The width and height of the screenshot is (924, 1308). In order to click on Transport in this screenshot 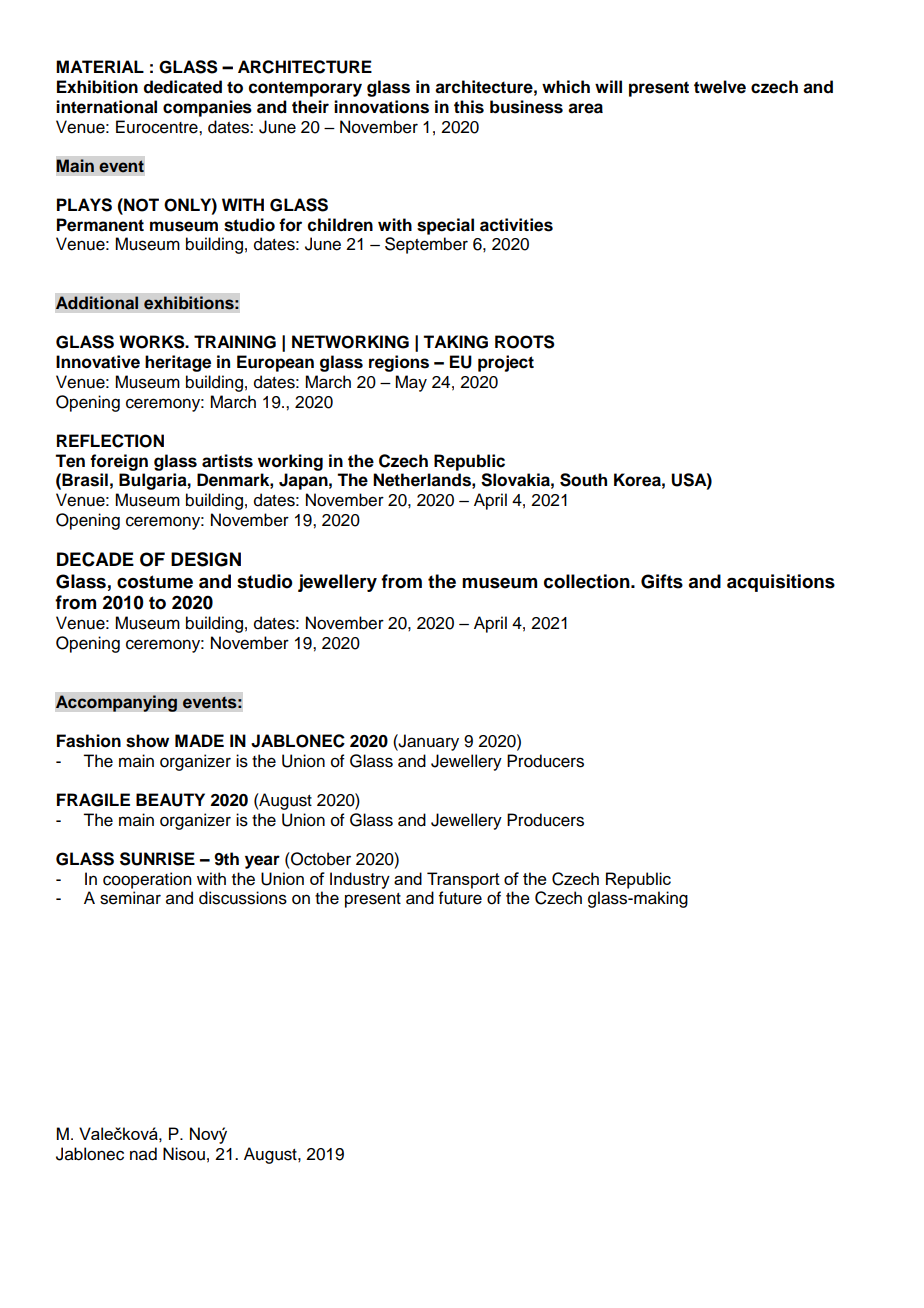, I will do `click(463, 880)`.
